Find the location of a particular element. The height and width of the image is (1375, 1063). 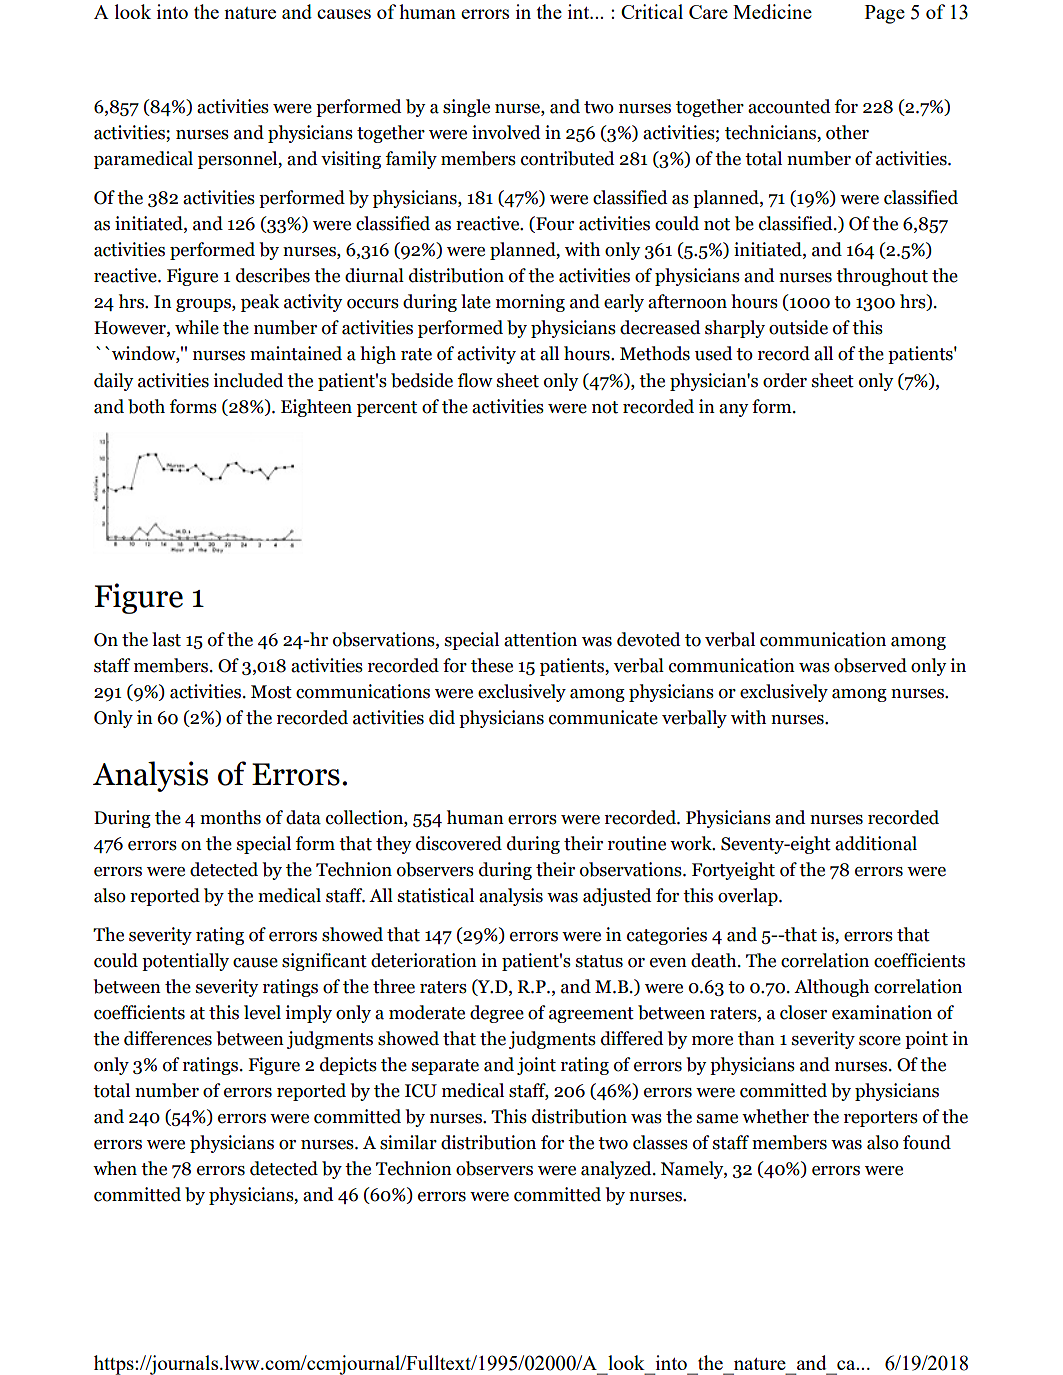

additional is located at coordinates (876, 843).
